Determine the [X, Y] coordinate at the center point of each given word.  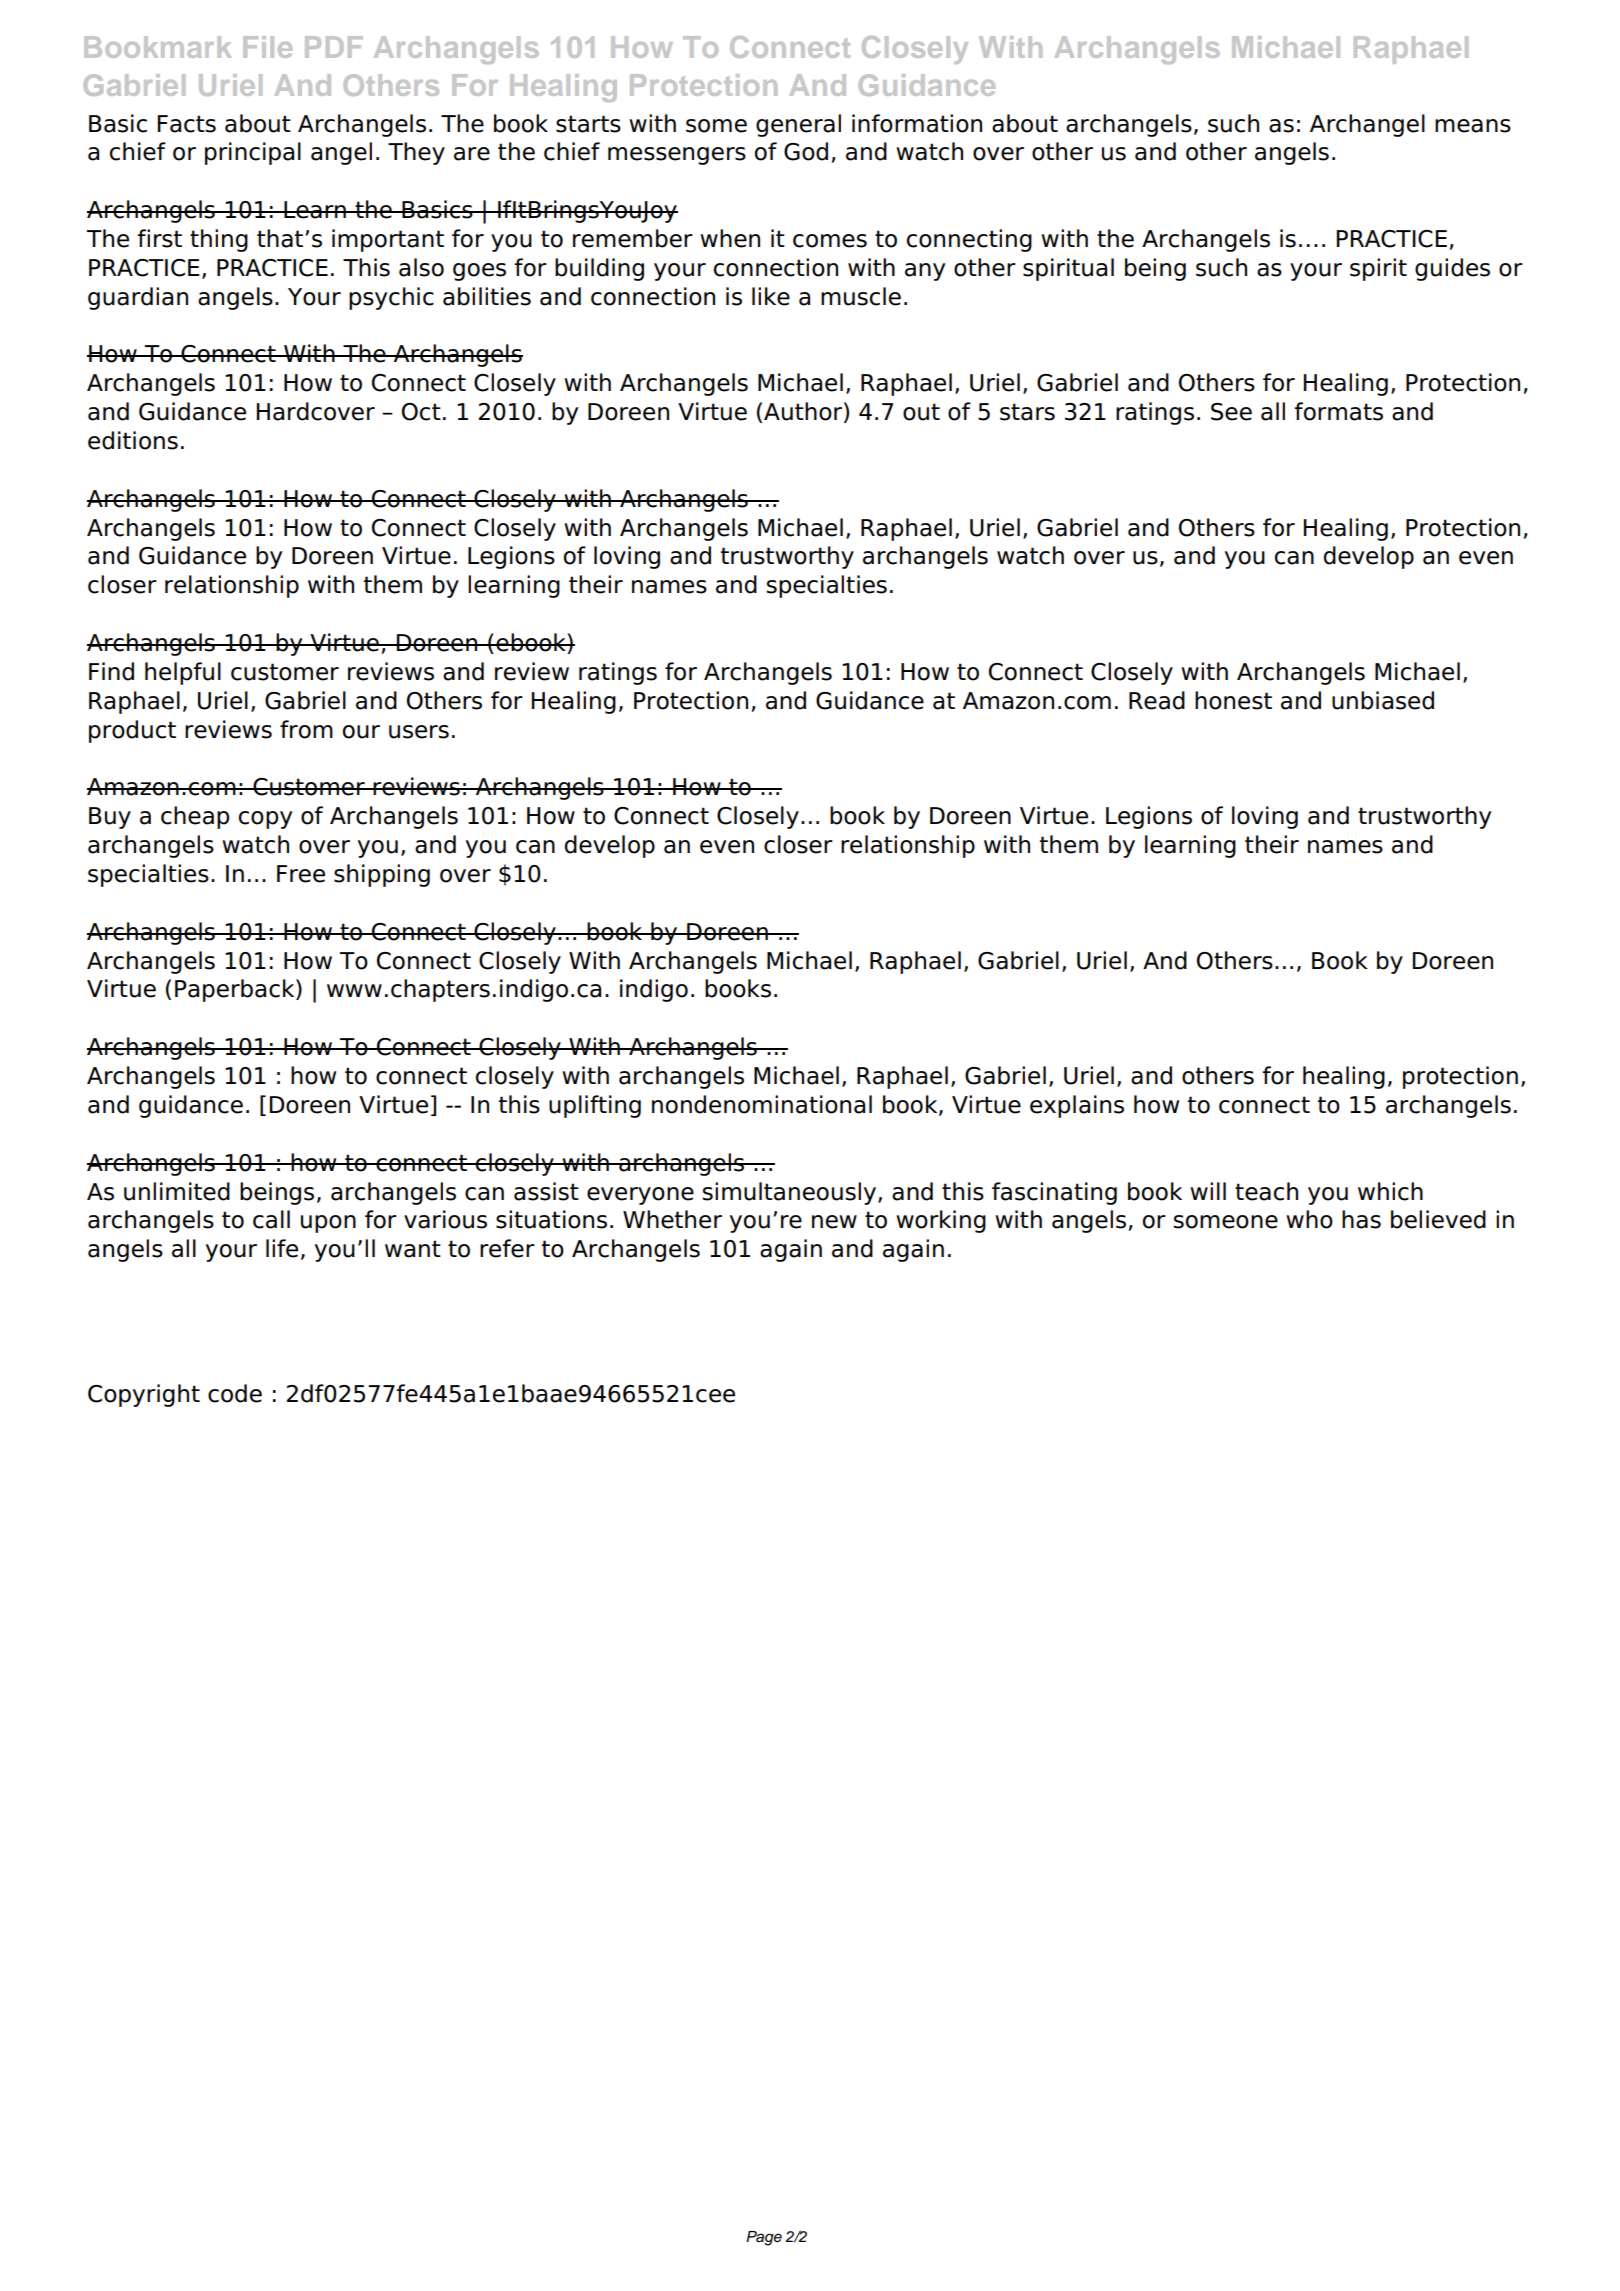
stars [1027, 412]
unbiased [1383, 700]
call [271, 1219]
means [1473, 126]
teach [1266, 1191]
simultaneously [790, 1193]
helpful [183, 673]
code [235, 1393]
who [1309, 1219]
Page [764, 2238]
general [798, 125]
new [834, 1222]
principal [253, 153]
